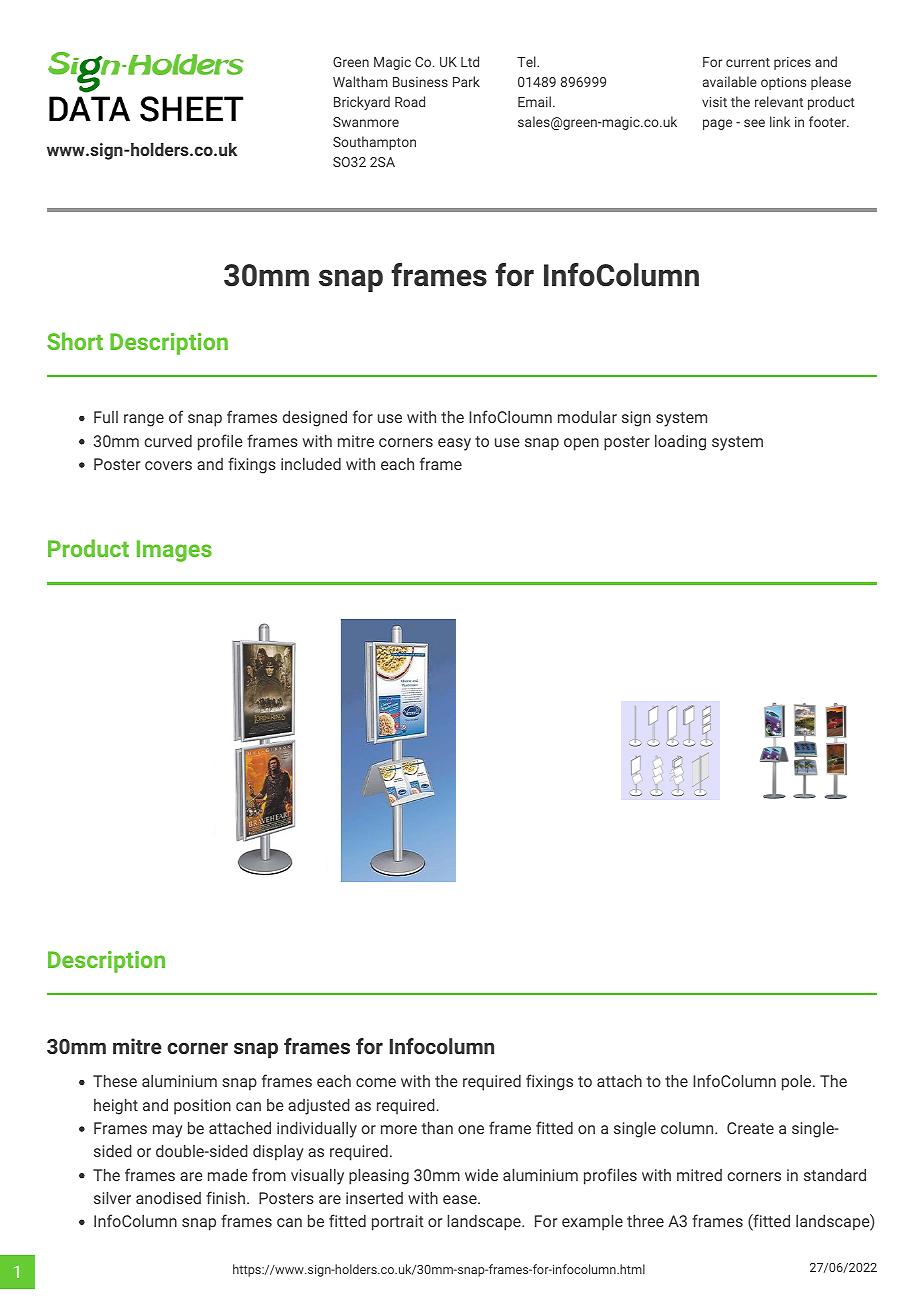 This image has width=924, height=1308. Describe the element at coordinates (750, 1128) in the image. I see `Create` at that location.
